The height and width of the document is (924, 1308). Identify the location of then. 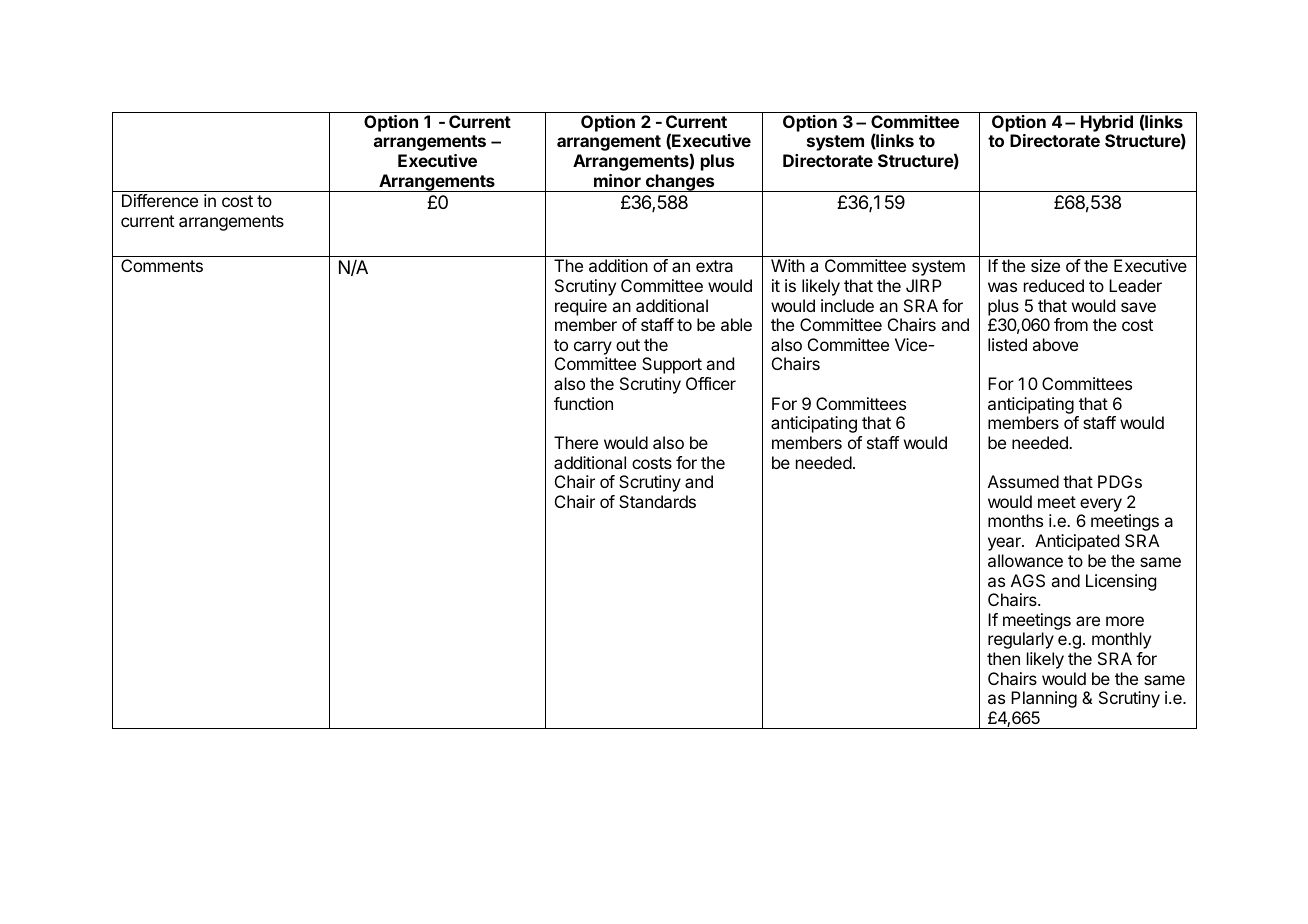
(1003, 658).
